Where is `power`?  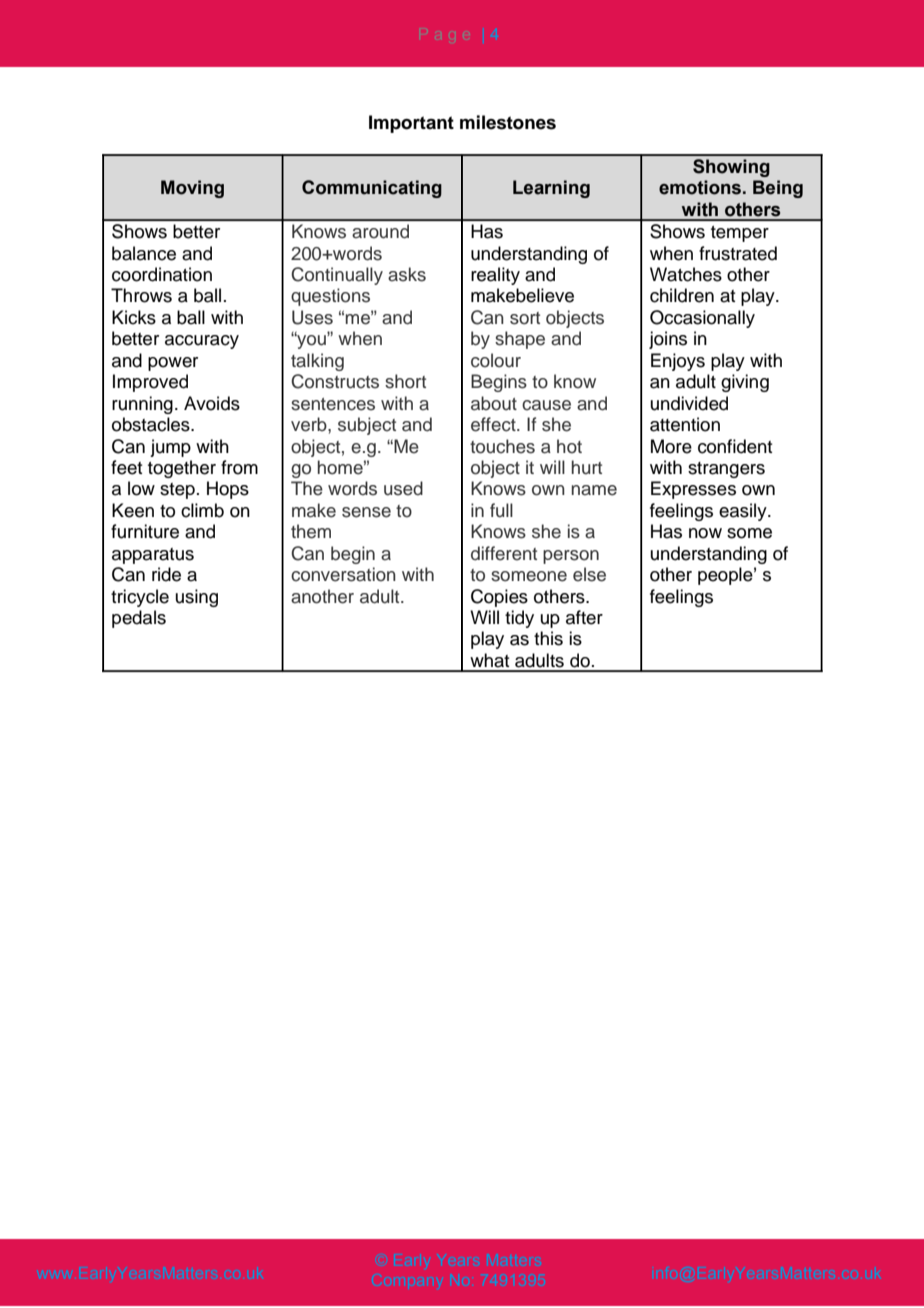 power is located at coordinates (173, 364).
